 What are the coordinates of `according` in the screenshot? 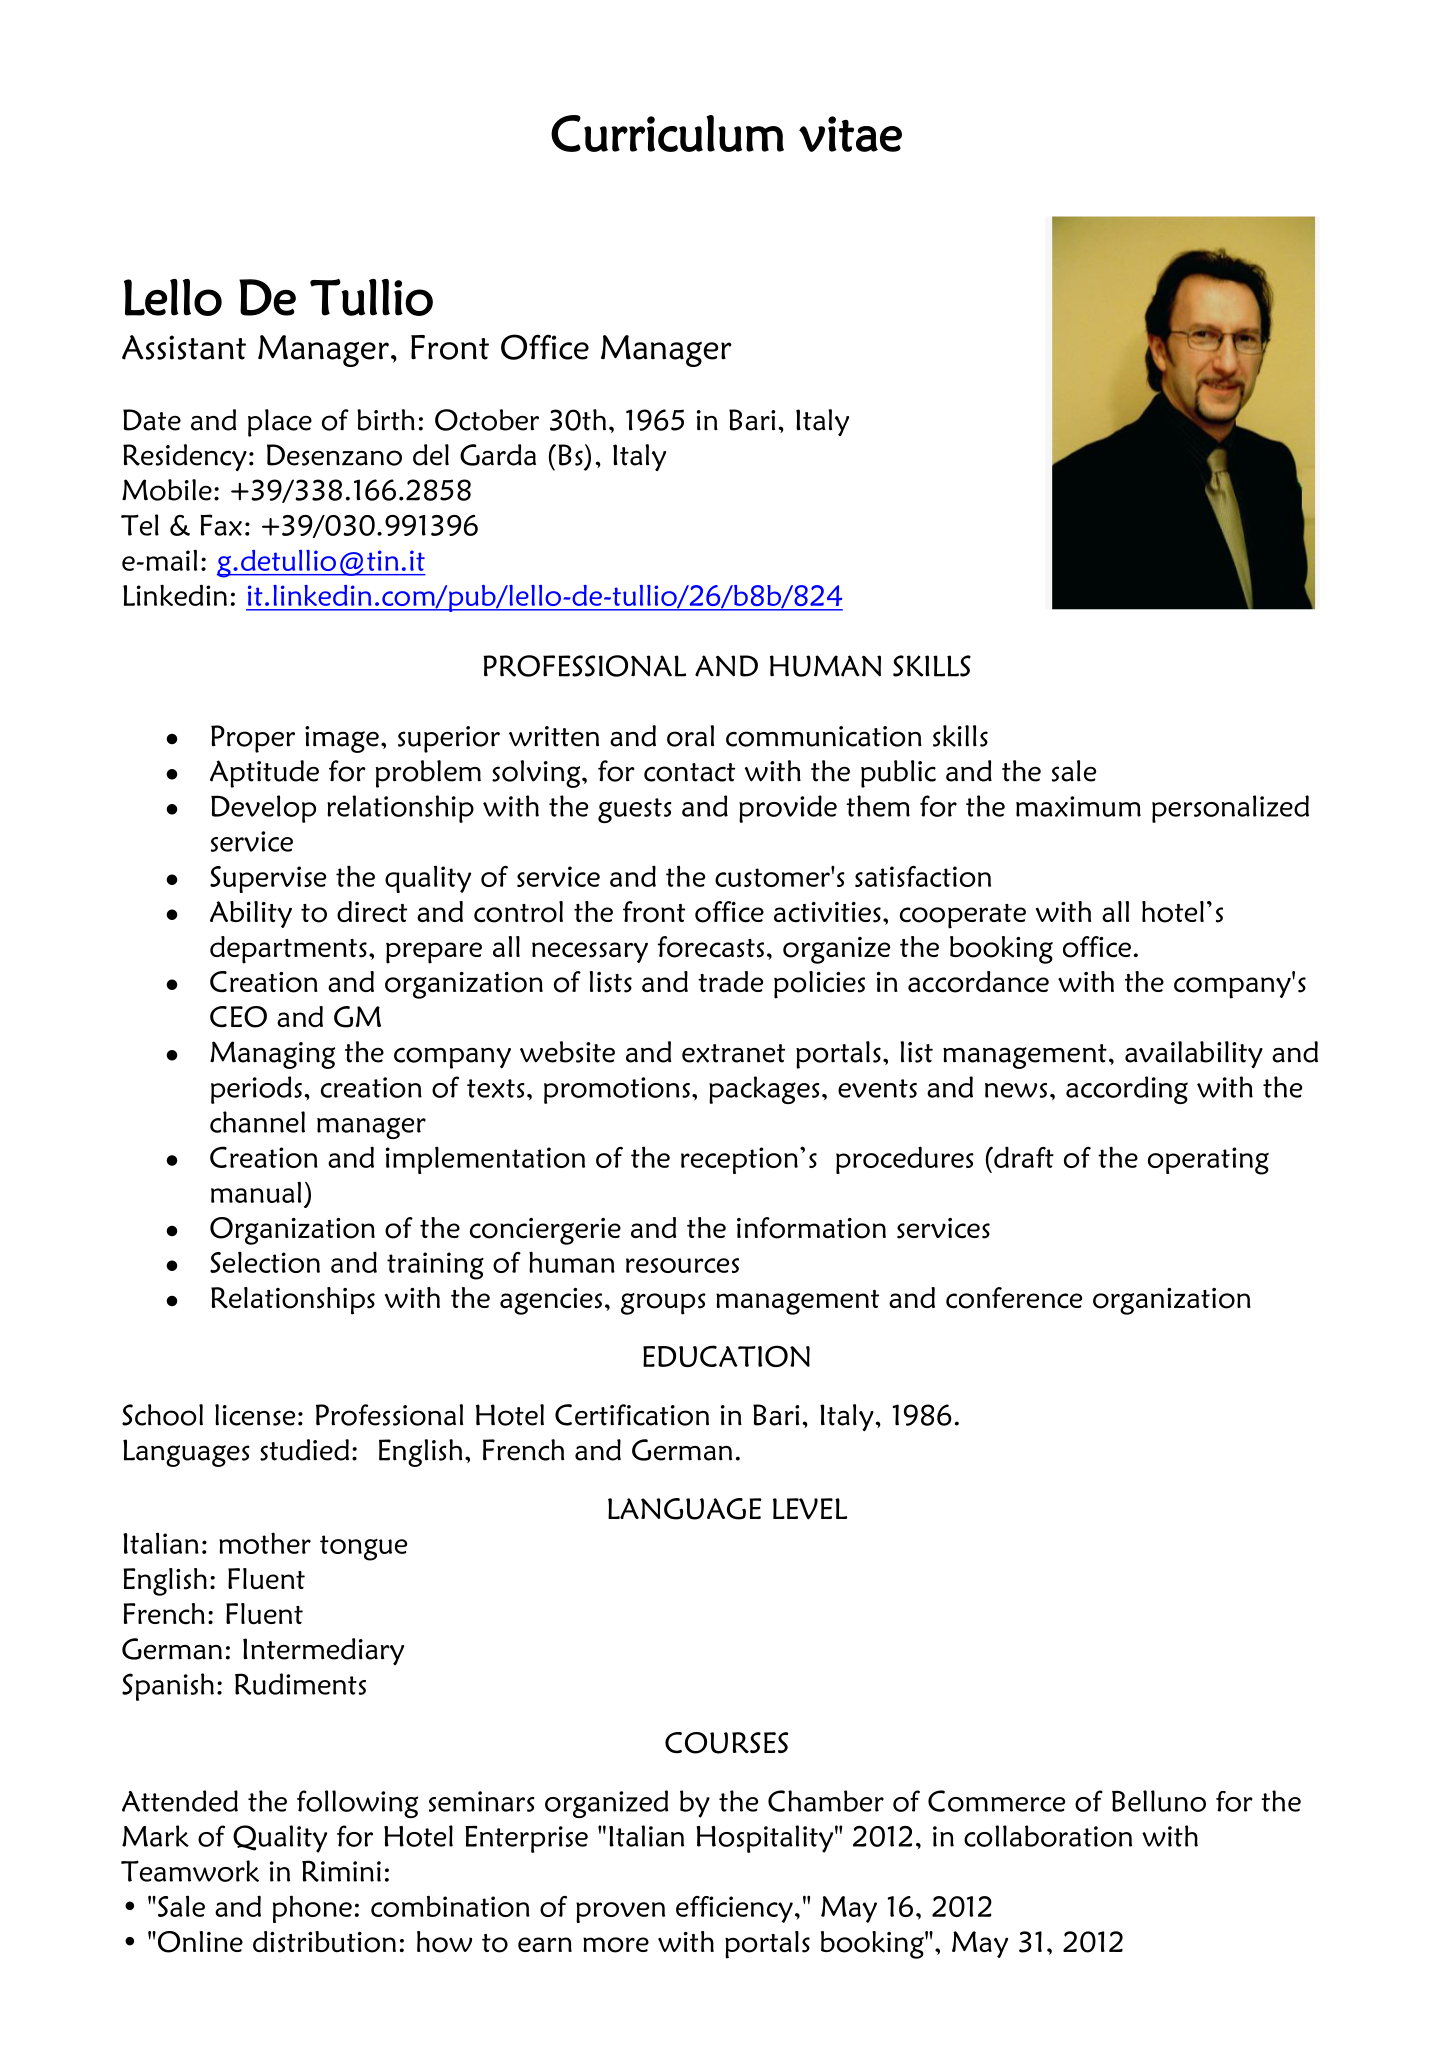 It's located at (1127, 1090).
